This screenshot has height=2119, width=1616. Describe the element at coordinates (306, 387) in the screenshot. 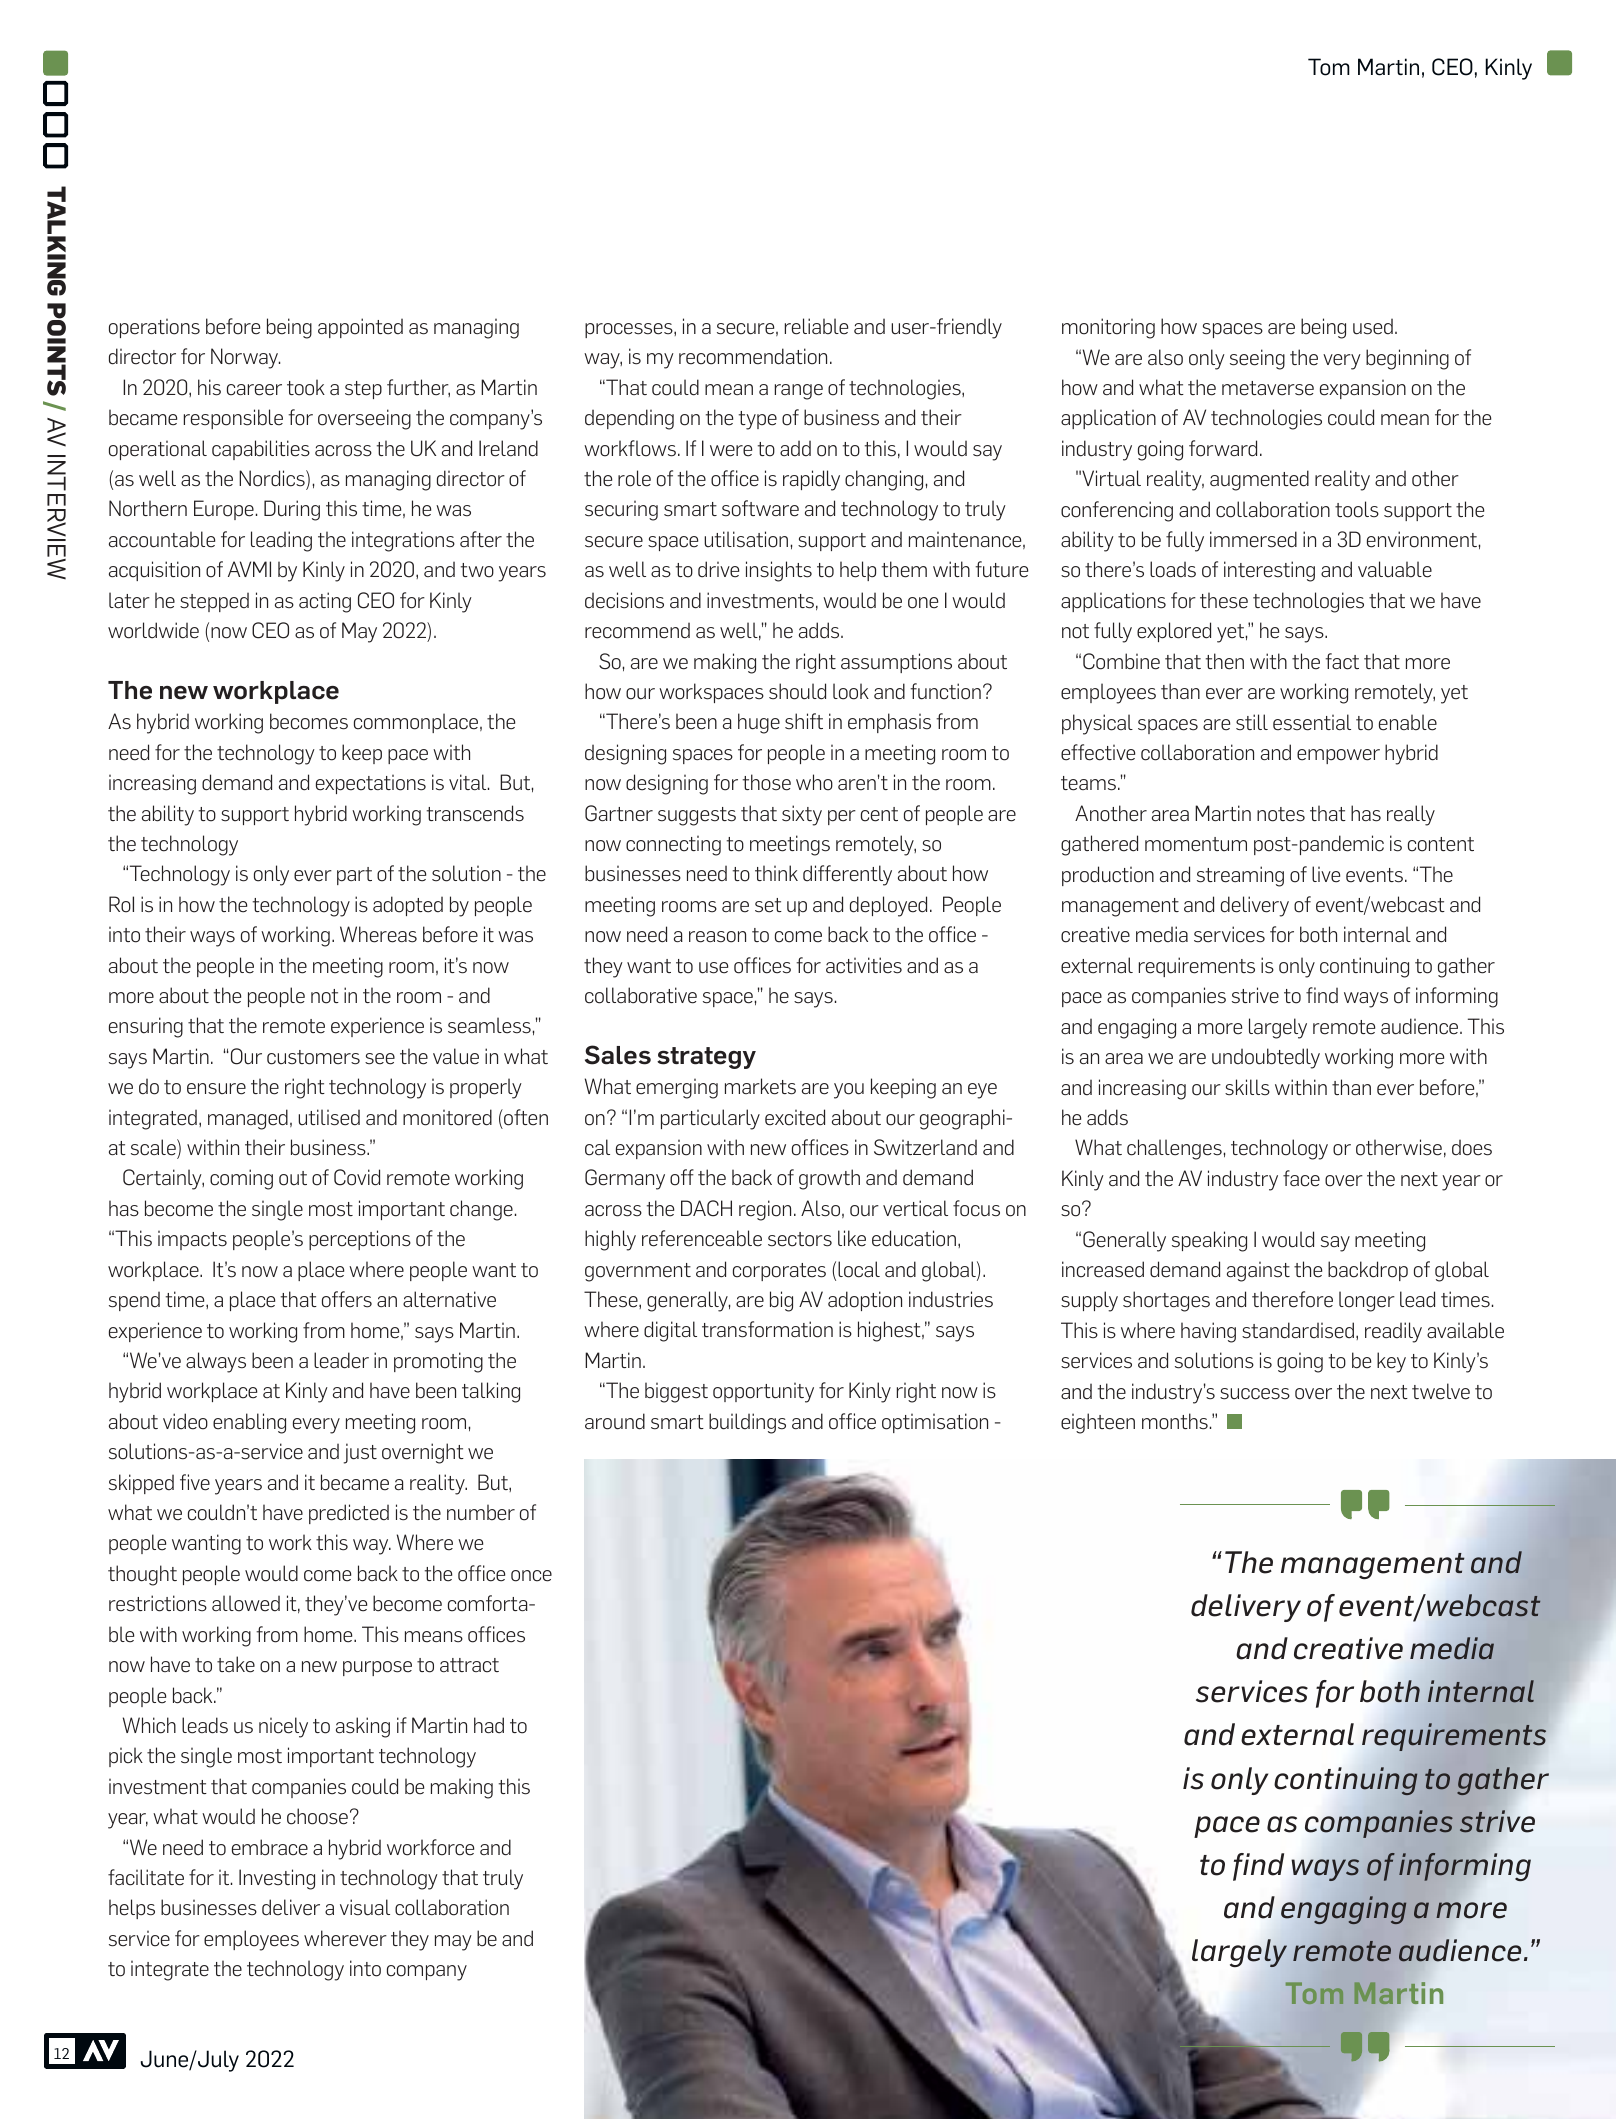

I see `took` at that location.
